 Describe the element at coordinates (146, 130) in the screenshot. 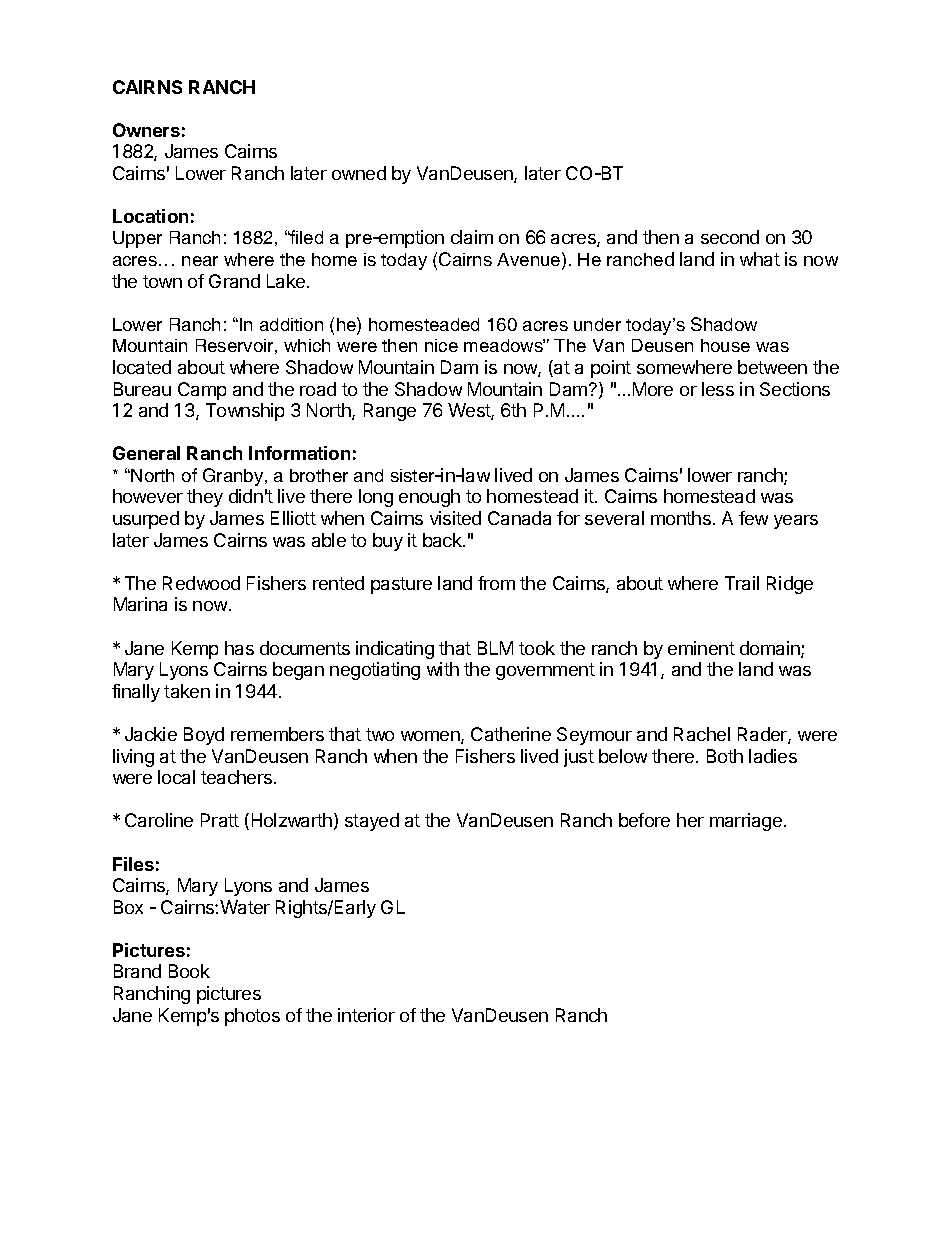

I see `Owners` at that location.
